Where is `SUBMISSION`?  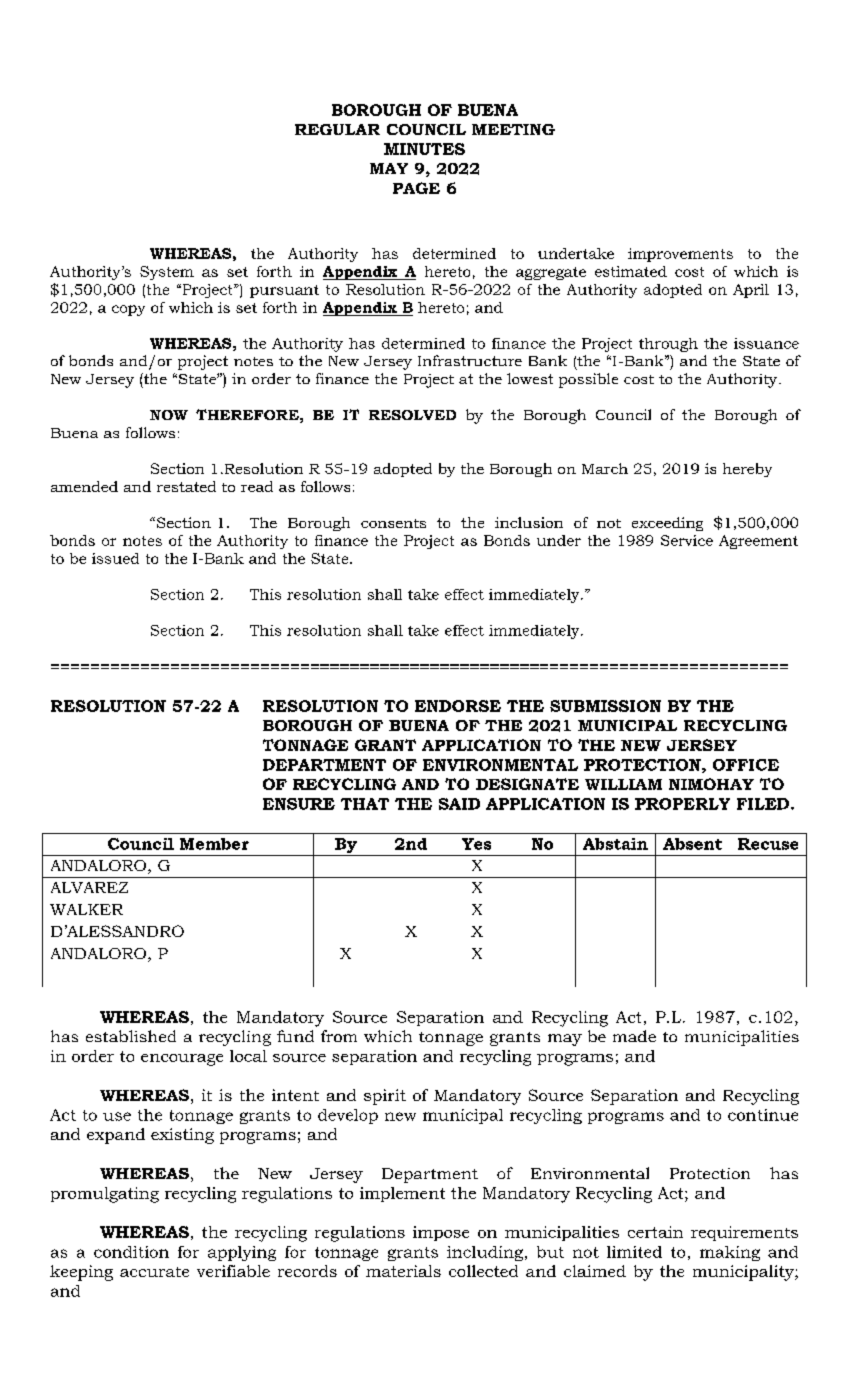 SUBMISSION is located at coordinates (605, 706).
